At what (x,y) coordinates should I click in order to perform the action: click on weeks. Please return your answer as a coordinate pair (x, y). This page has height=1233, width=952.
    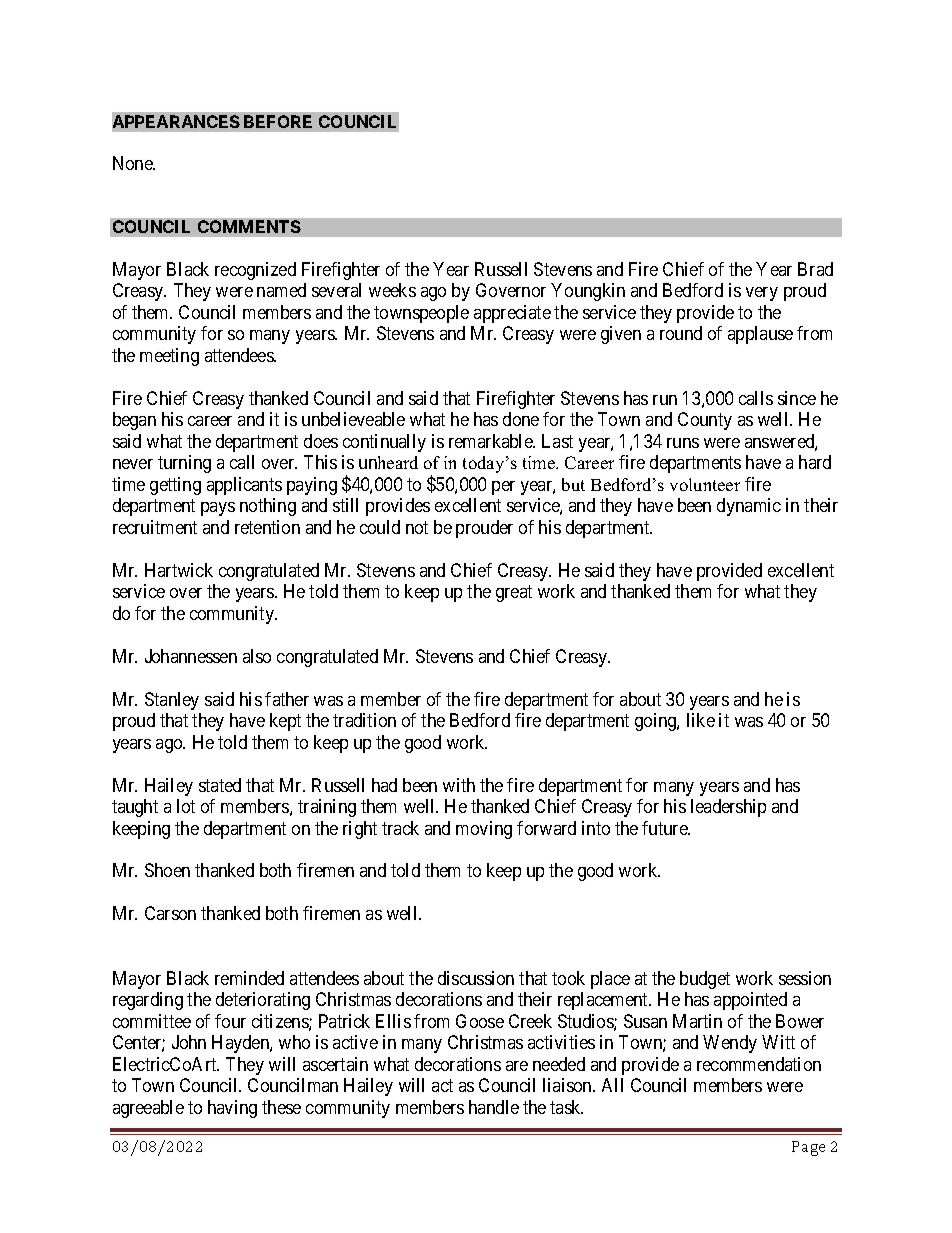
    Looking at the image, I should click on (392, 290).
